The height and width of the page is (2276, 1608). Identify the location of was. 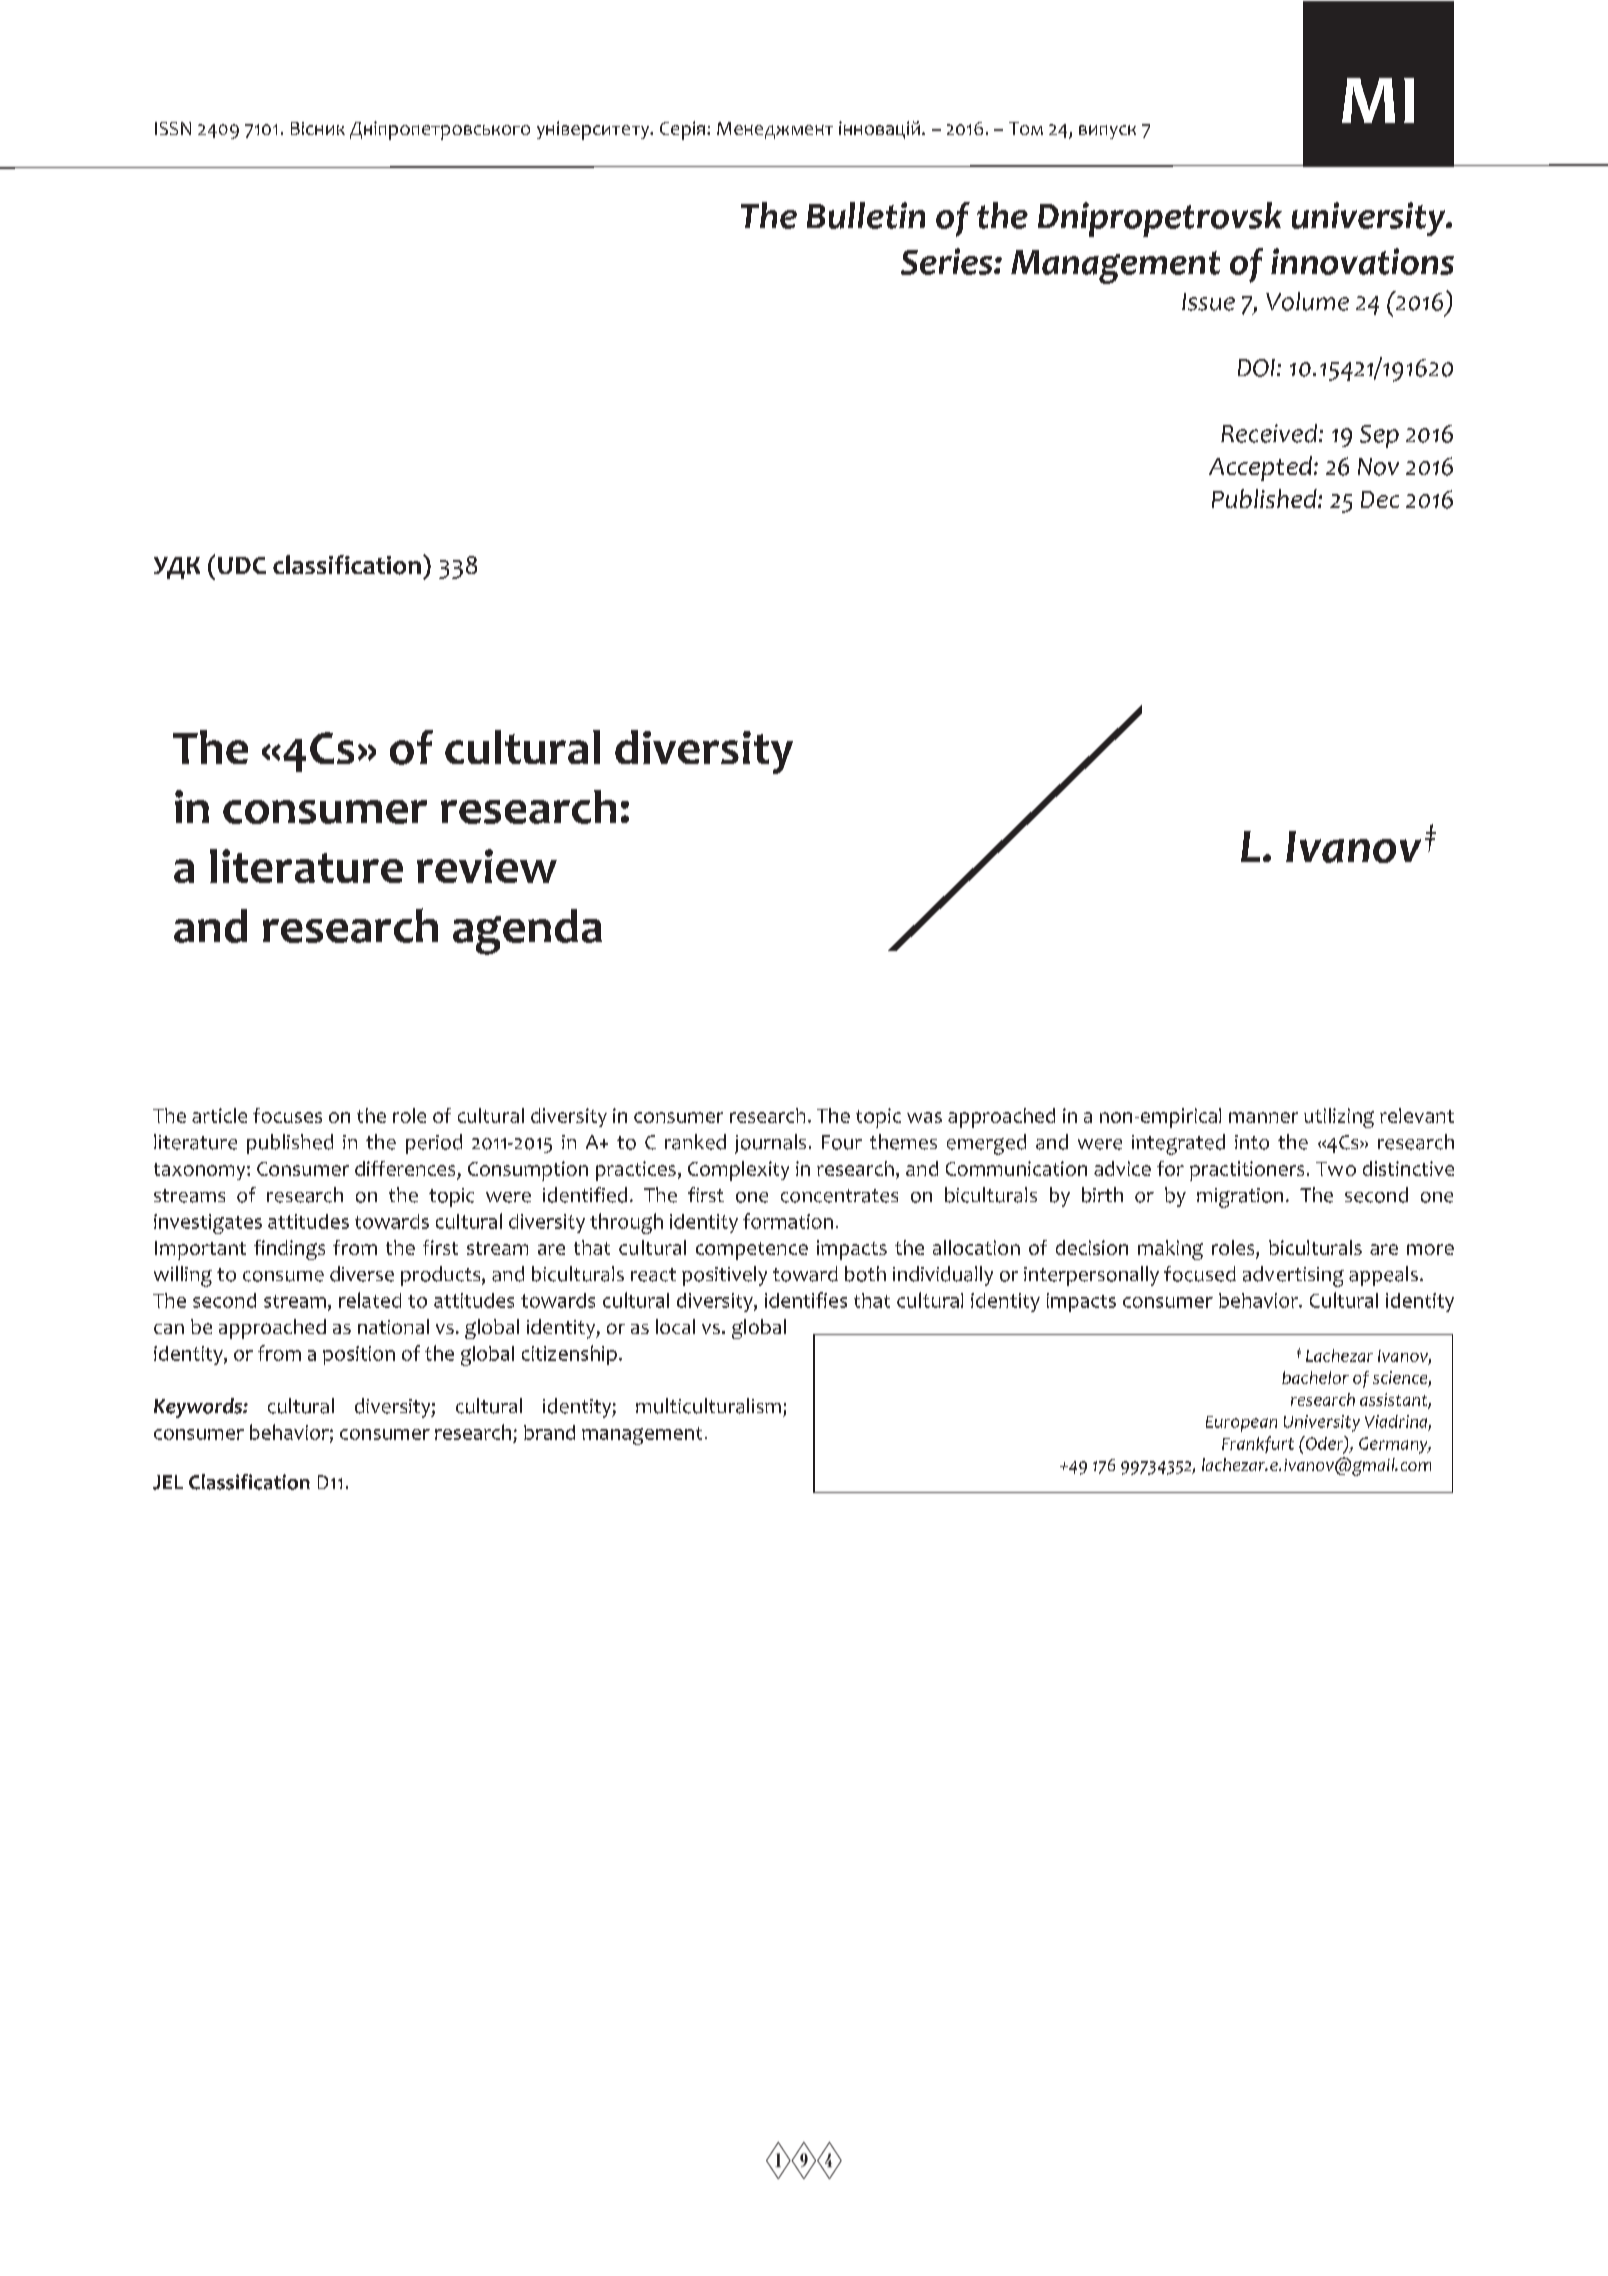
(924, 1117).
